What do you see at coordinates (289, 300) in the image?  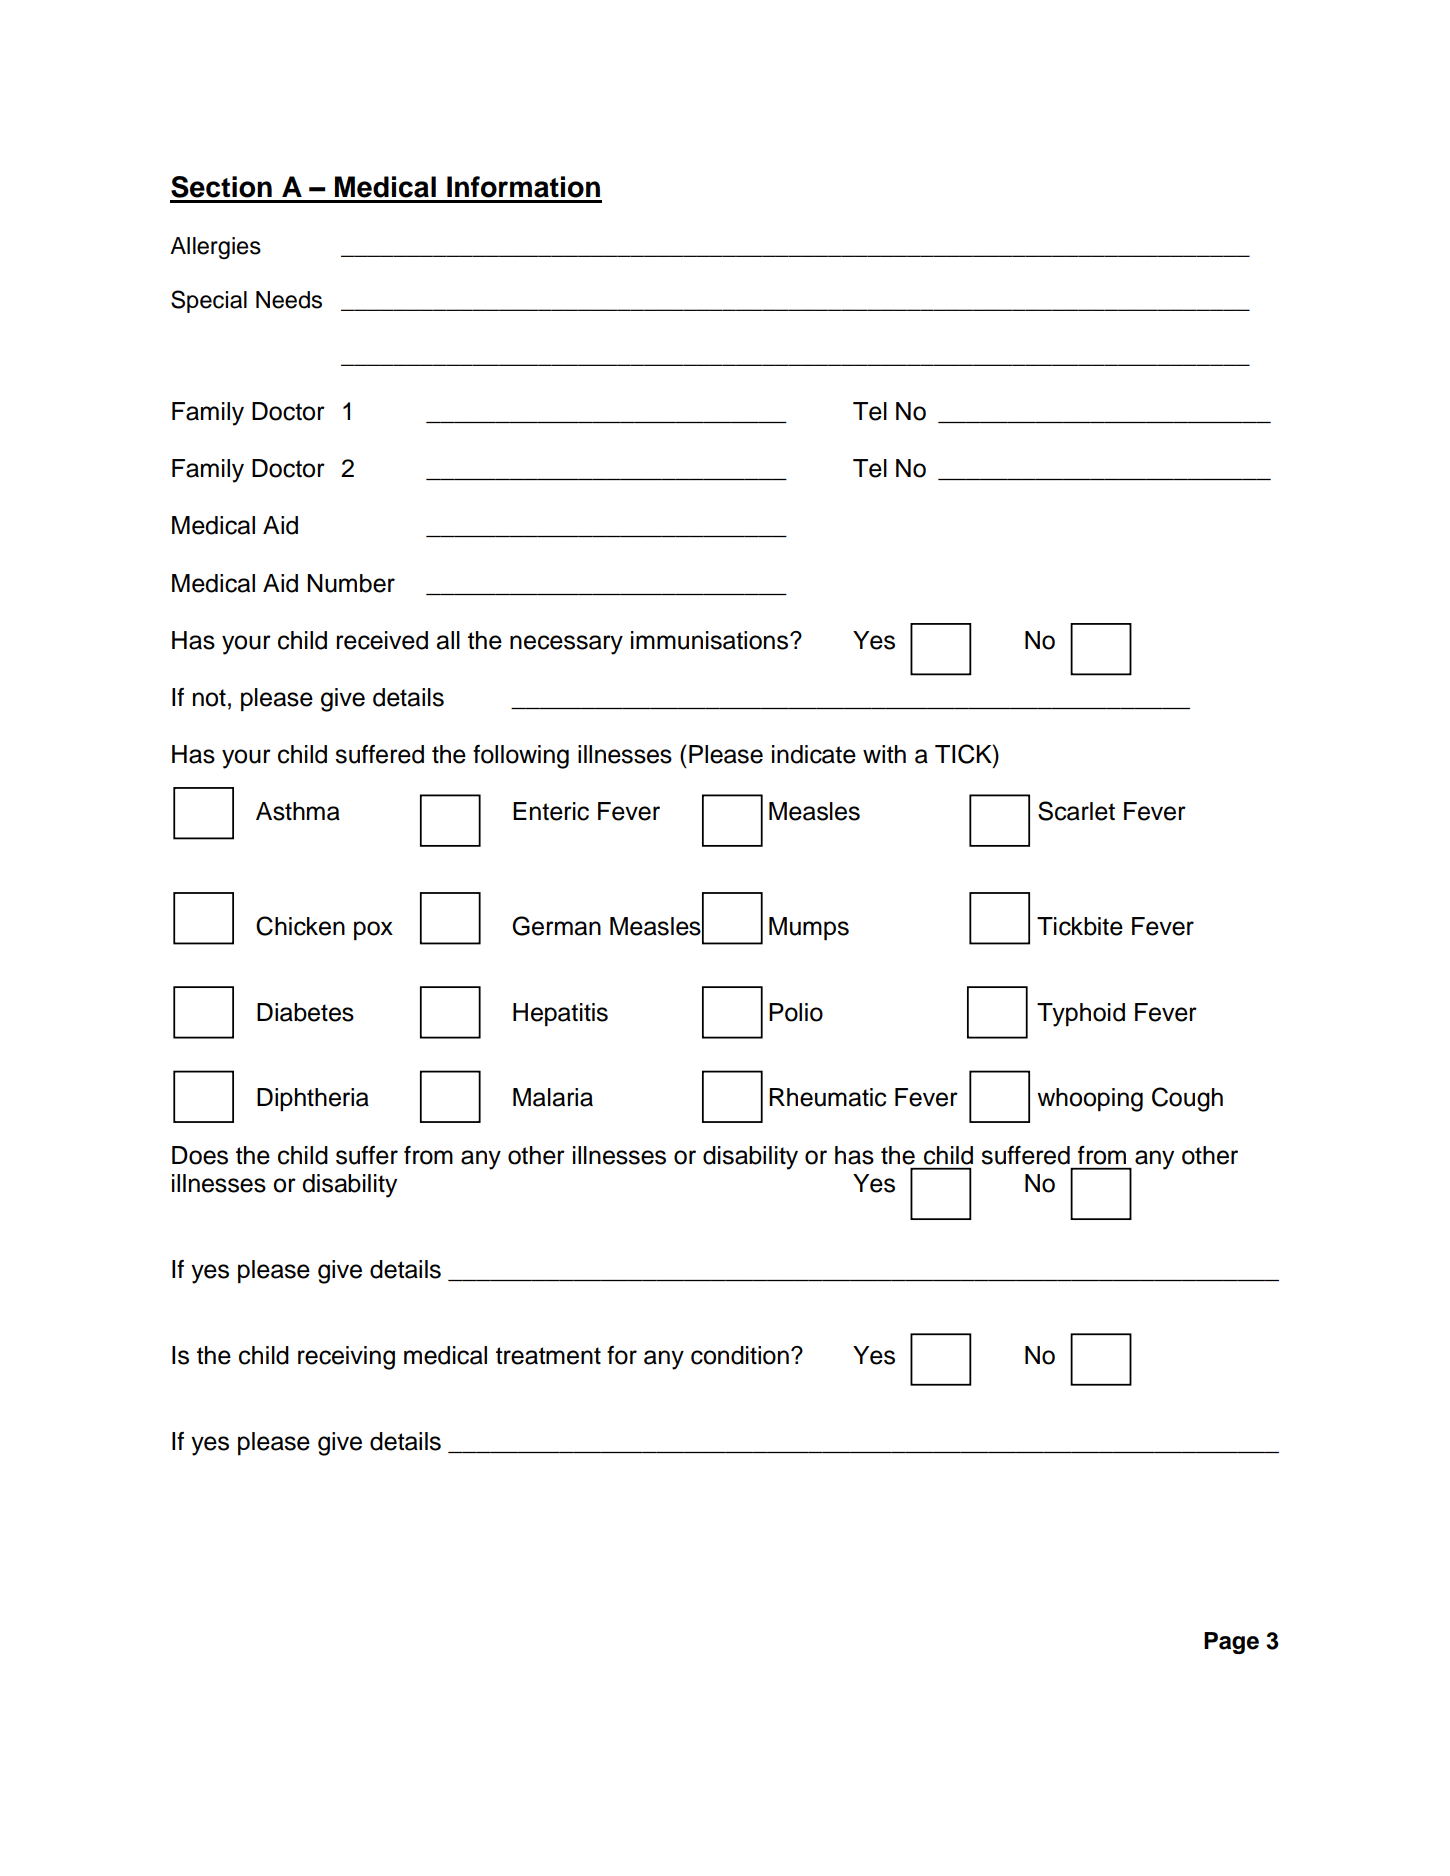 I see `Needs` at bounding box center [289, 300].
